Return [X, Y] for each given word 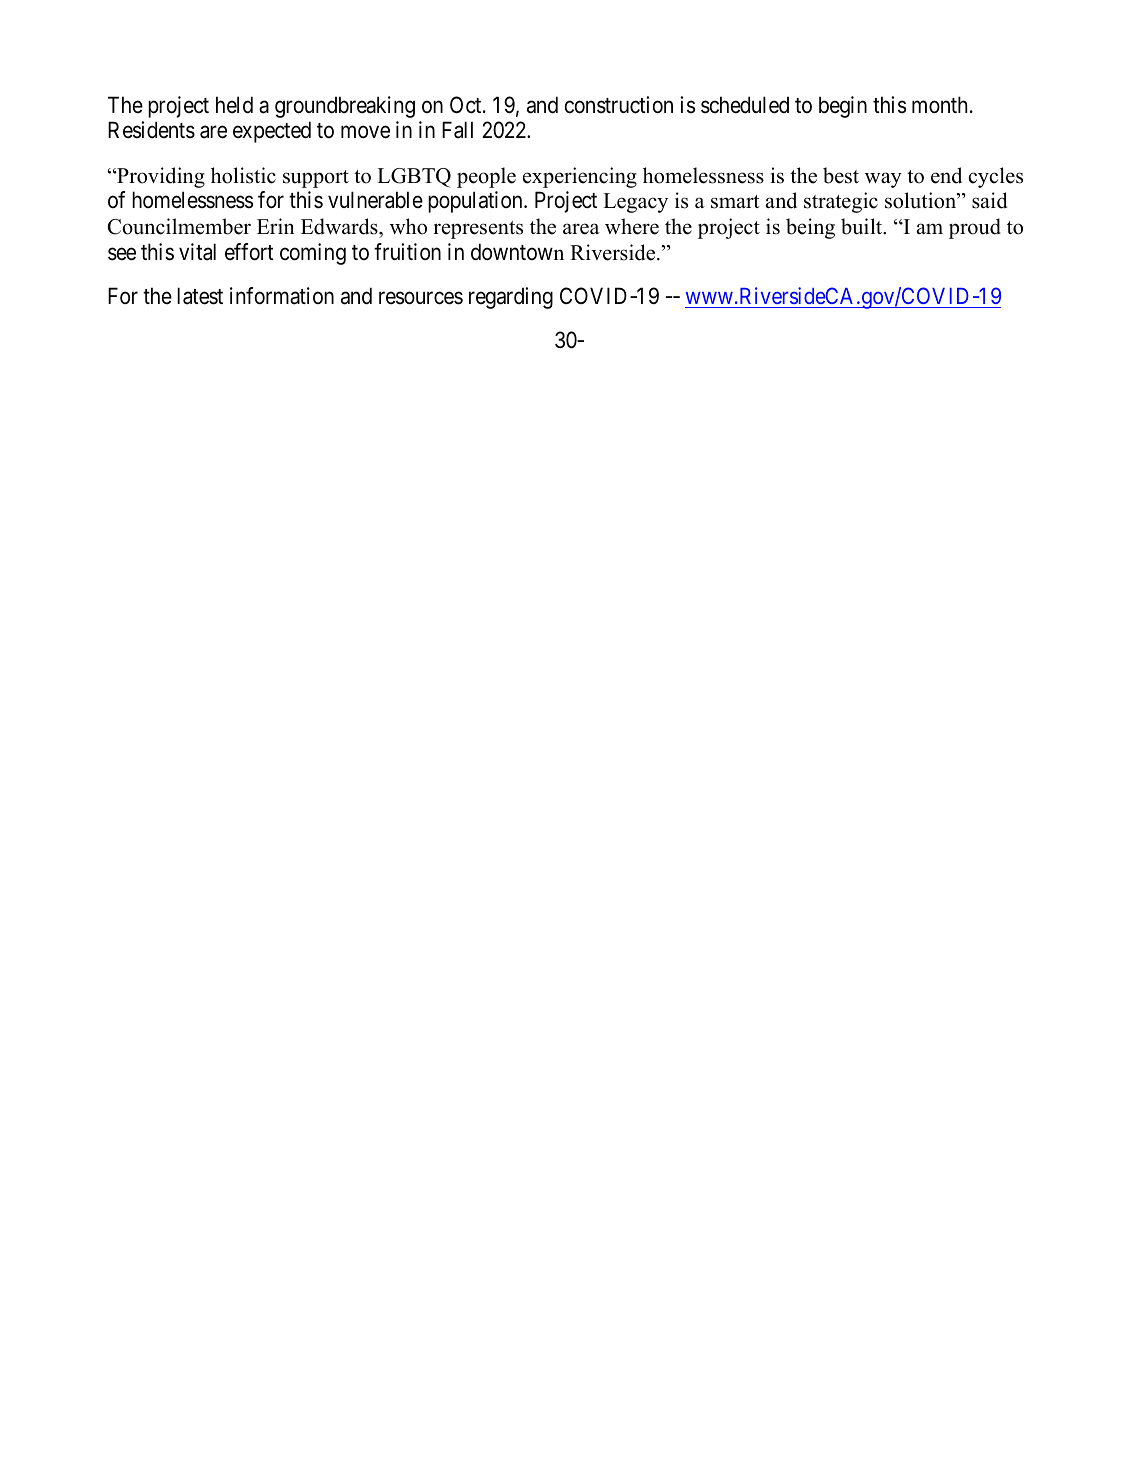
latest [200, 296]
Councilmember [179, 226]
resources [421, 298]
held [234, 105]
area [581, 229]
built [863, 226]
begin [843, 107]
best [841, 175]
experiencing [580, 177]
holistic [243, 175]
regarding [511, 298]
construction [619, 105]
